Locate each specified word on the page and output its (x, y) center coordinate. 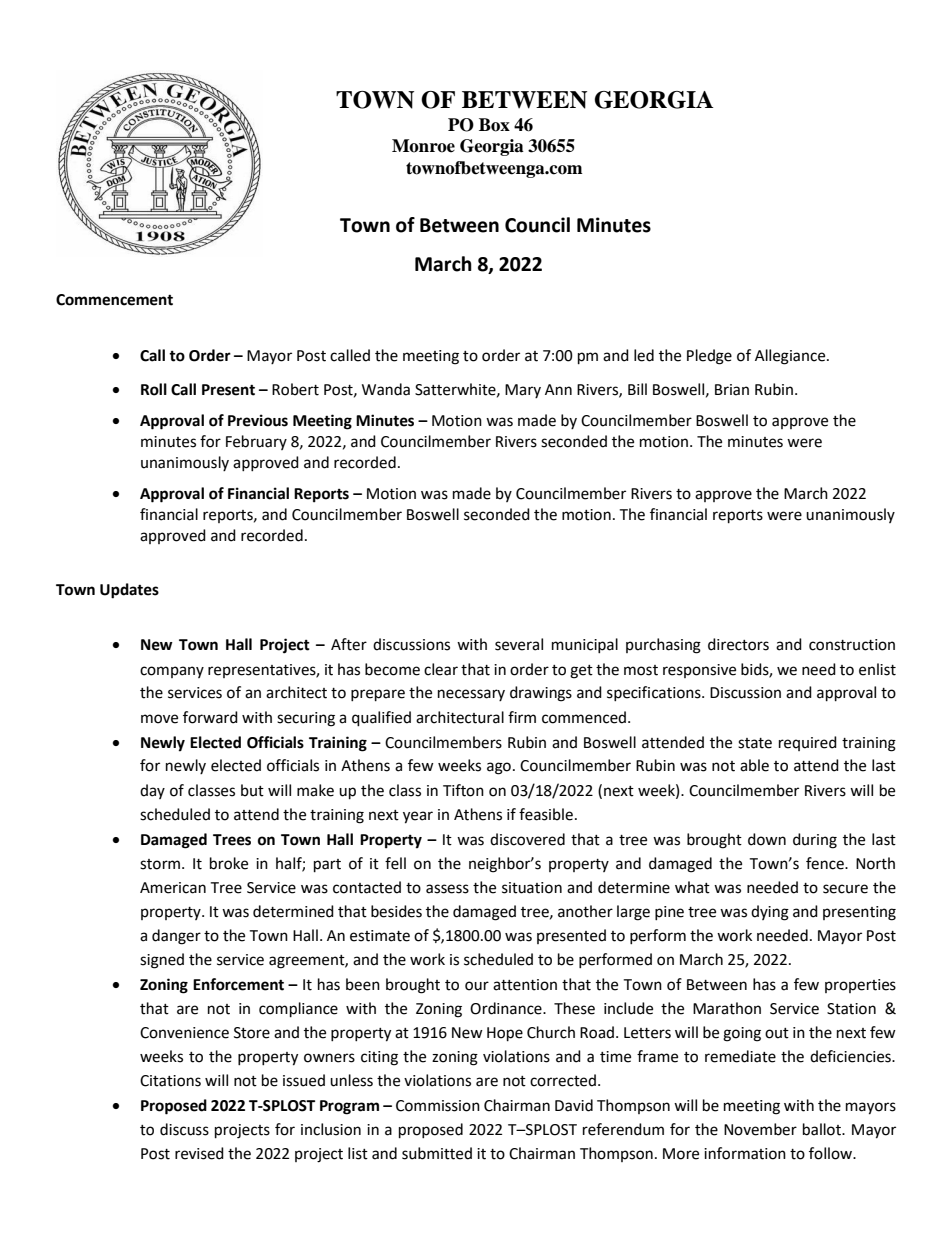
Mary (523, 391)
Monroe (423, 146)
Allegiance (791, 357)
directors (738, 644)
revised (199, 1153)
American (173, 888)
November (760, 1129)
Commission (438, 1106)
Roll (154, 389)
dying (770, 913)
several (519, 644)
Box (494, 125)
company (172, 672)
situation (532, 888)
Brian (732, 390)
